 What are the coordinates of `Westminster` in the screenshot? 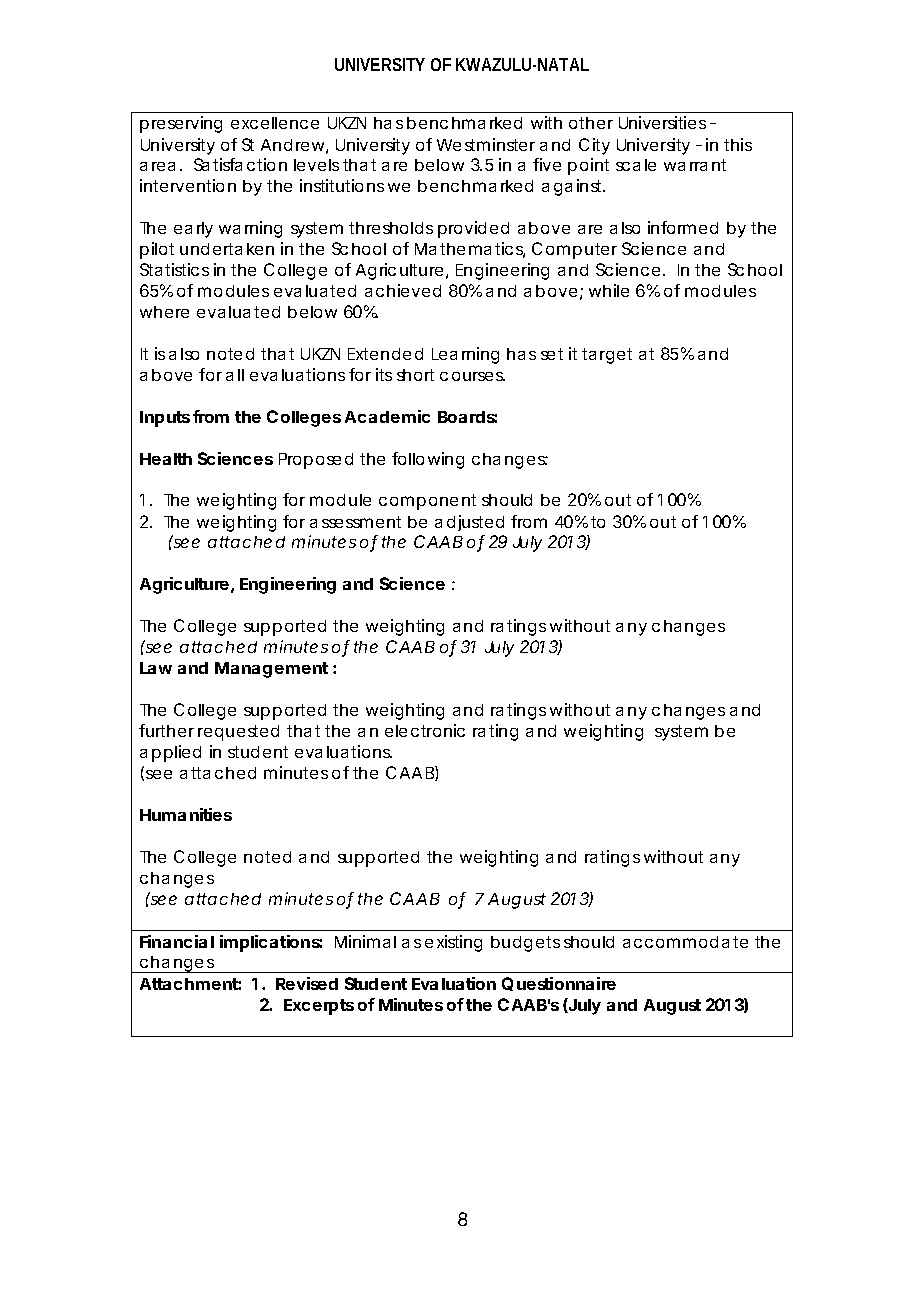 It's located at (486, 144).
